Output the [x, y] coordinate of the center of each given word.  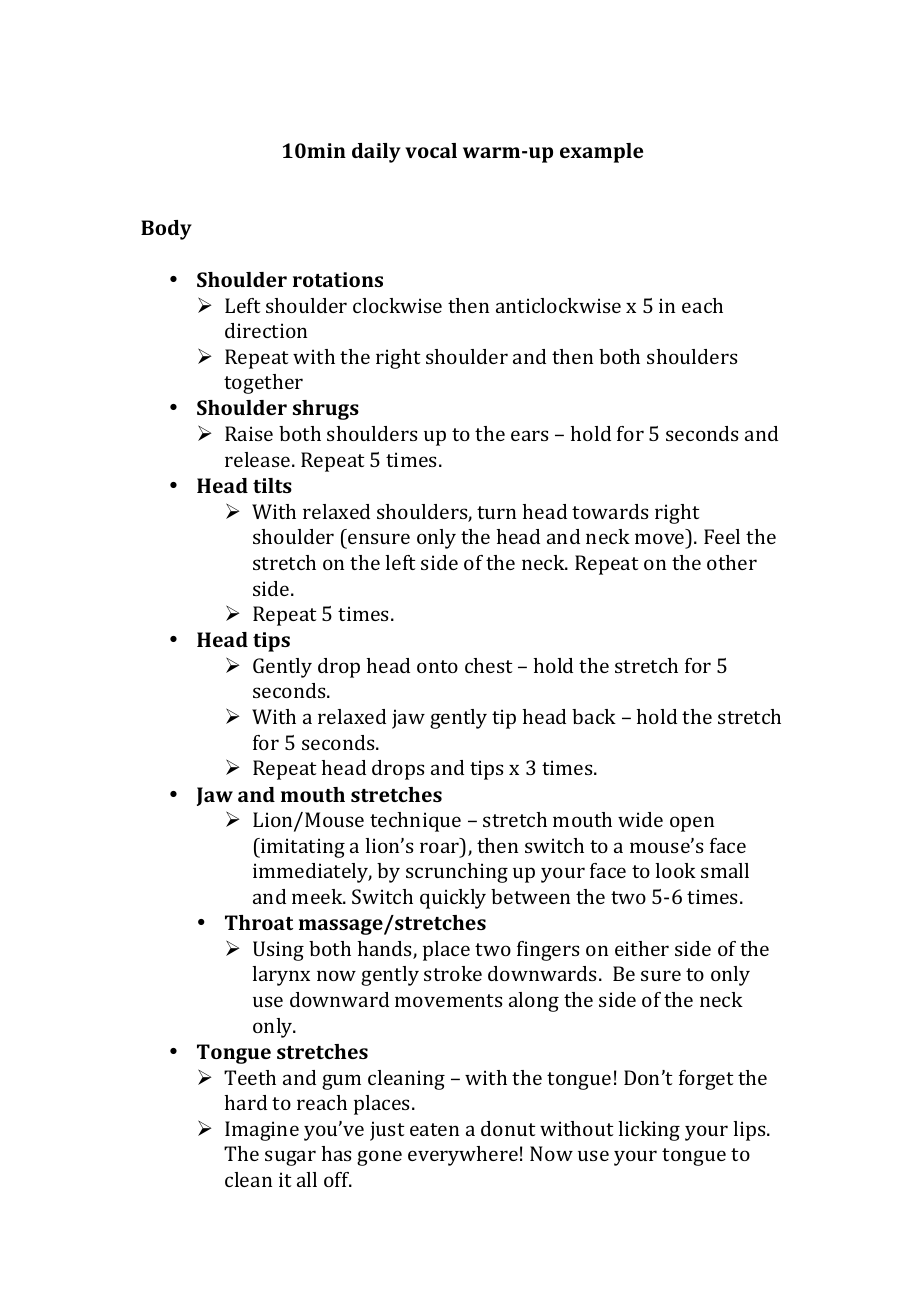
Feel [722, 536]
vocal [431, 150]
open [692, 824]
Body [166, 230]
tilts [272, 485]
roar [439, 847]
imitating [302, 848]
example [601, 153]
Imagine [262, 1131]
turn [496, 512]
